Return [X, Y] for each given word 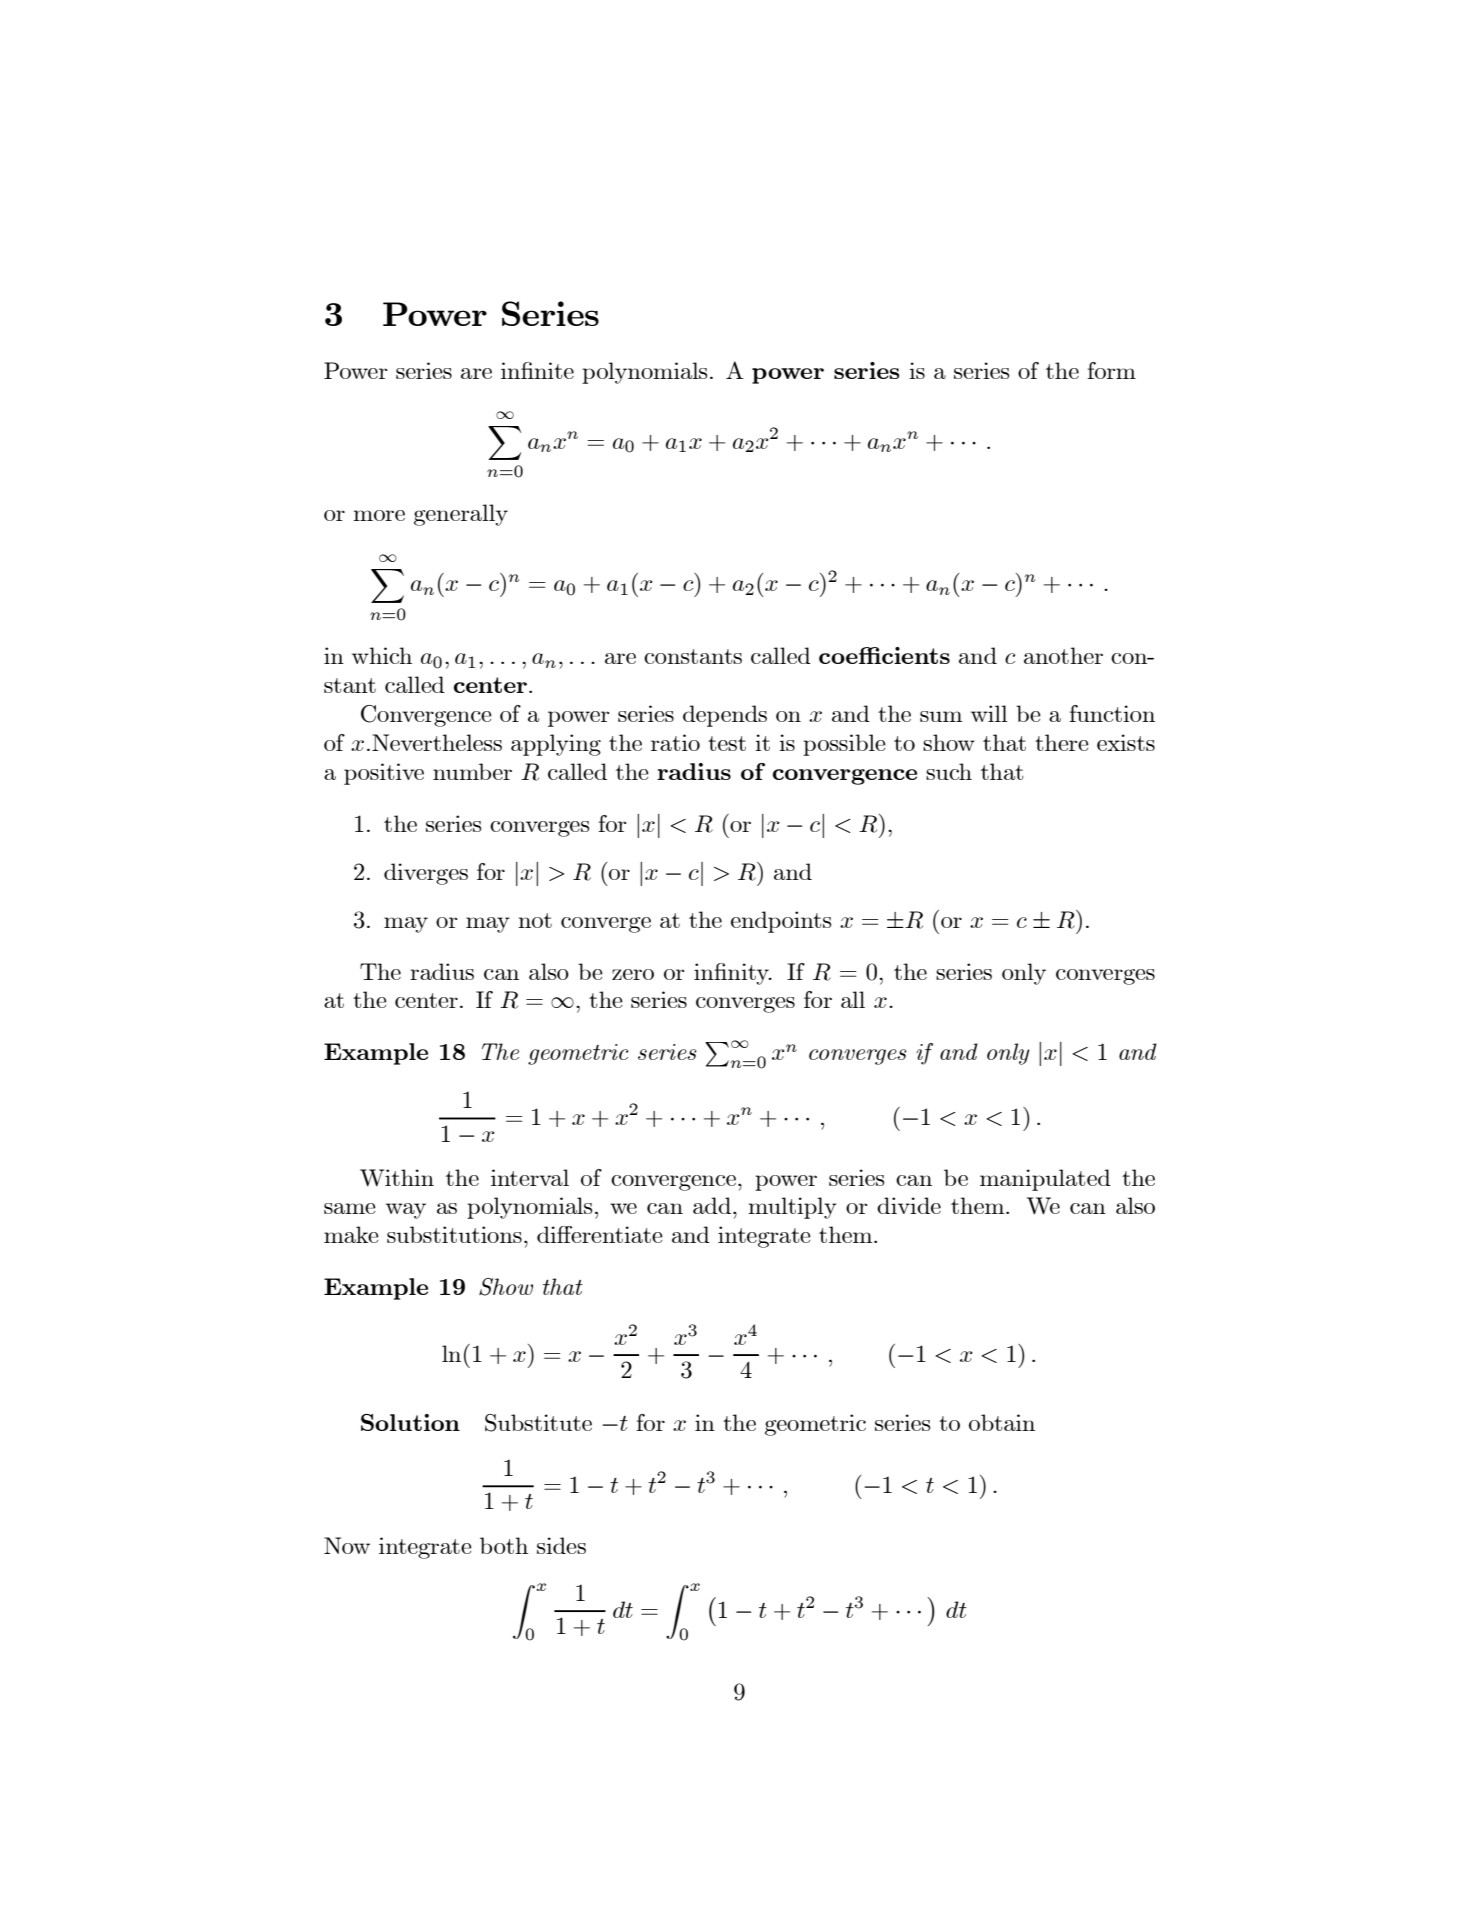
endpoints [781, 922]
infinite [537, 370]
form [1111, 370]
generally [461, 515]
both [504, 1545]
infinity [732, 974]
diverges [426, 874]
